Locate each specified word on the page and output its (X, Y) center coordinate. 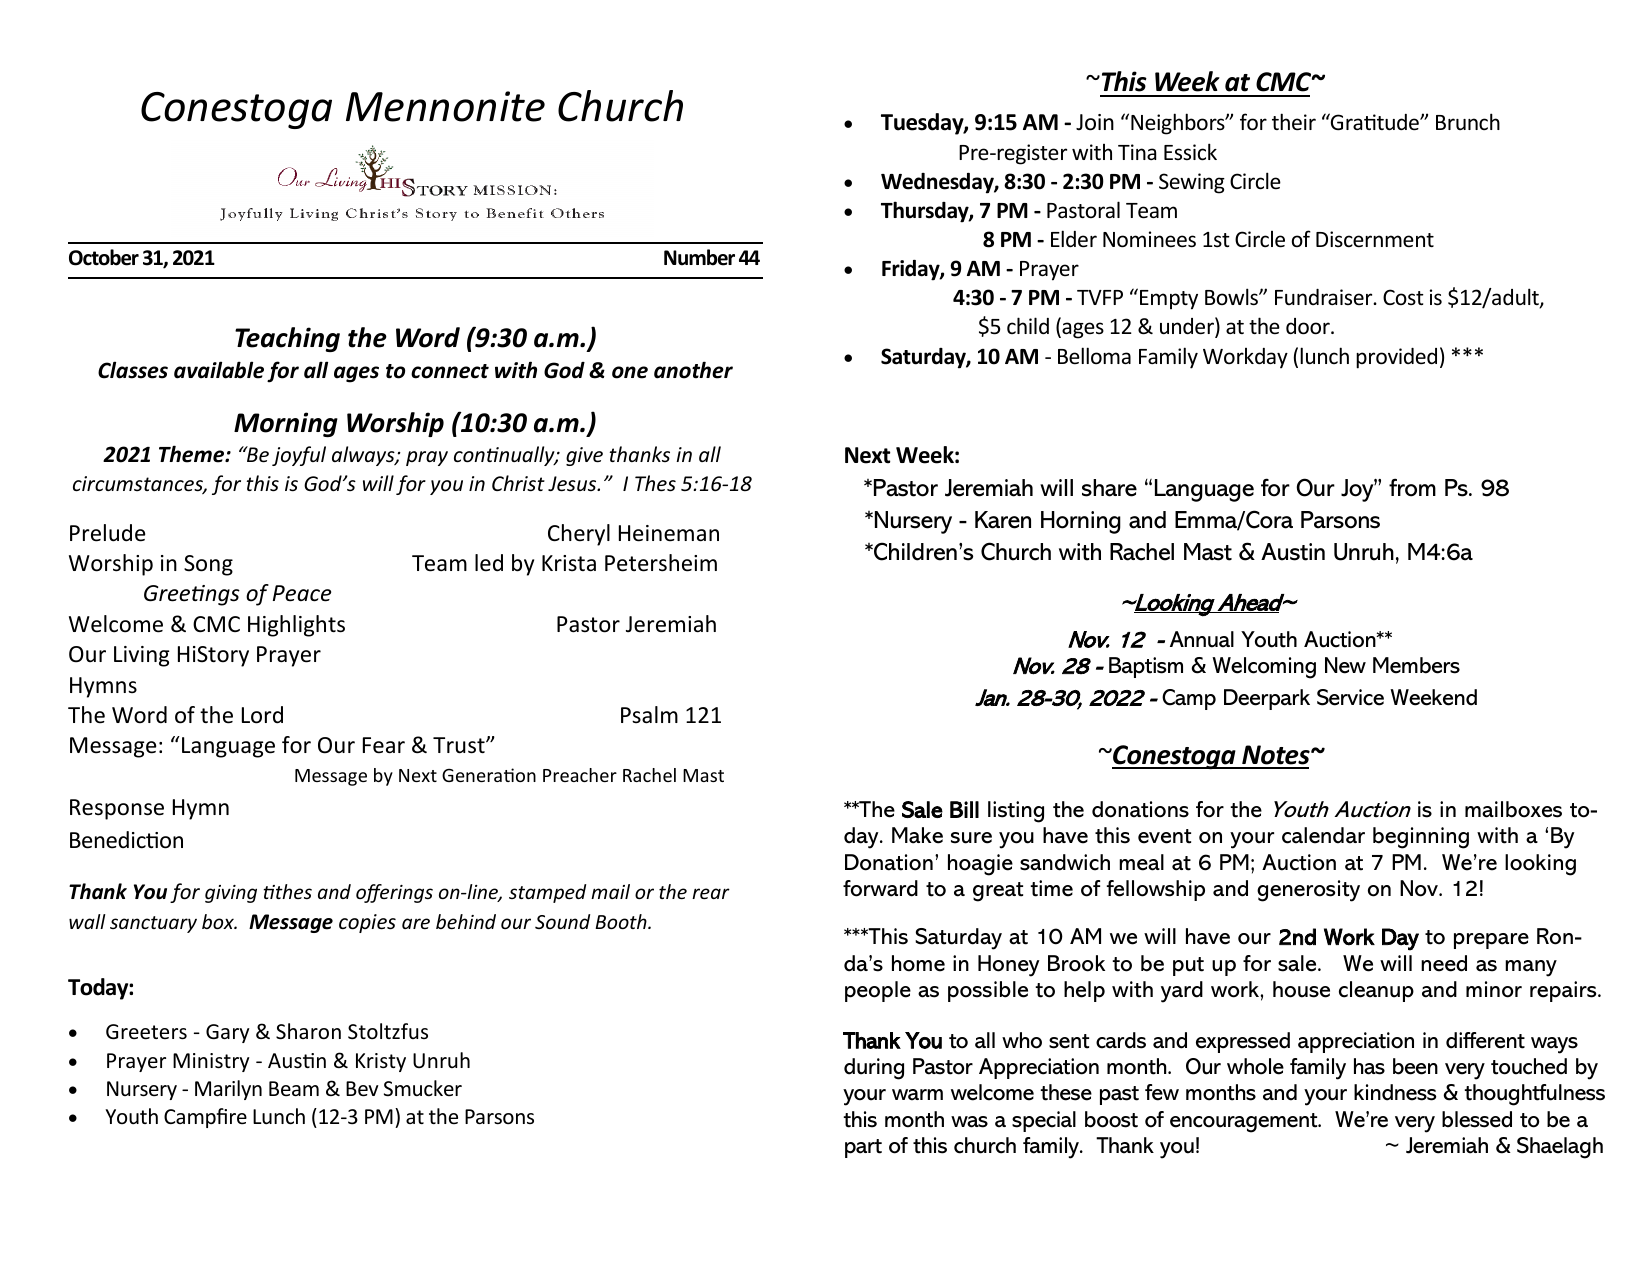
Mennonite (445, 106)
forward (880, 888)
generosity (1308, 891)
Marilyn (228, 1090)
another (693, 370)
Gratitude (1375, 122)
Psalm (649, 715)
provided (1396, 358)
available (219, 370)
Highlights (296, 626)
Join (1095, 122)
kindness (1395, 1092)
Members (1416, 665)
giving (231, 894)
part (863, 1148)
